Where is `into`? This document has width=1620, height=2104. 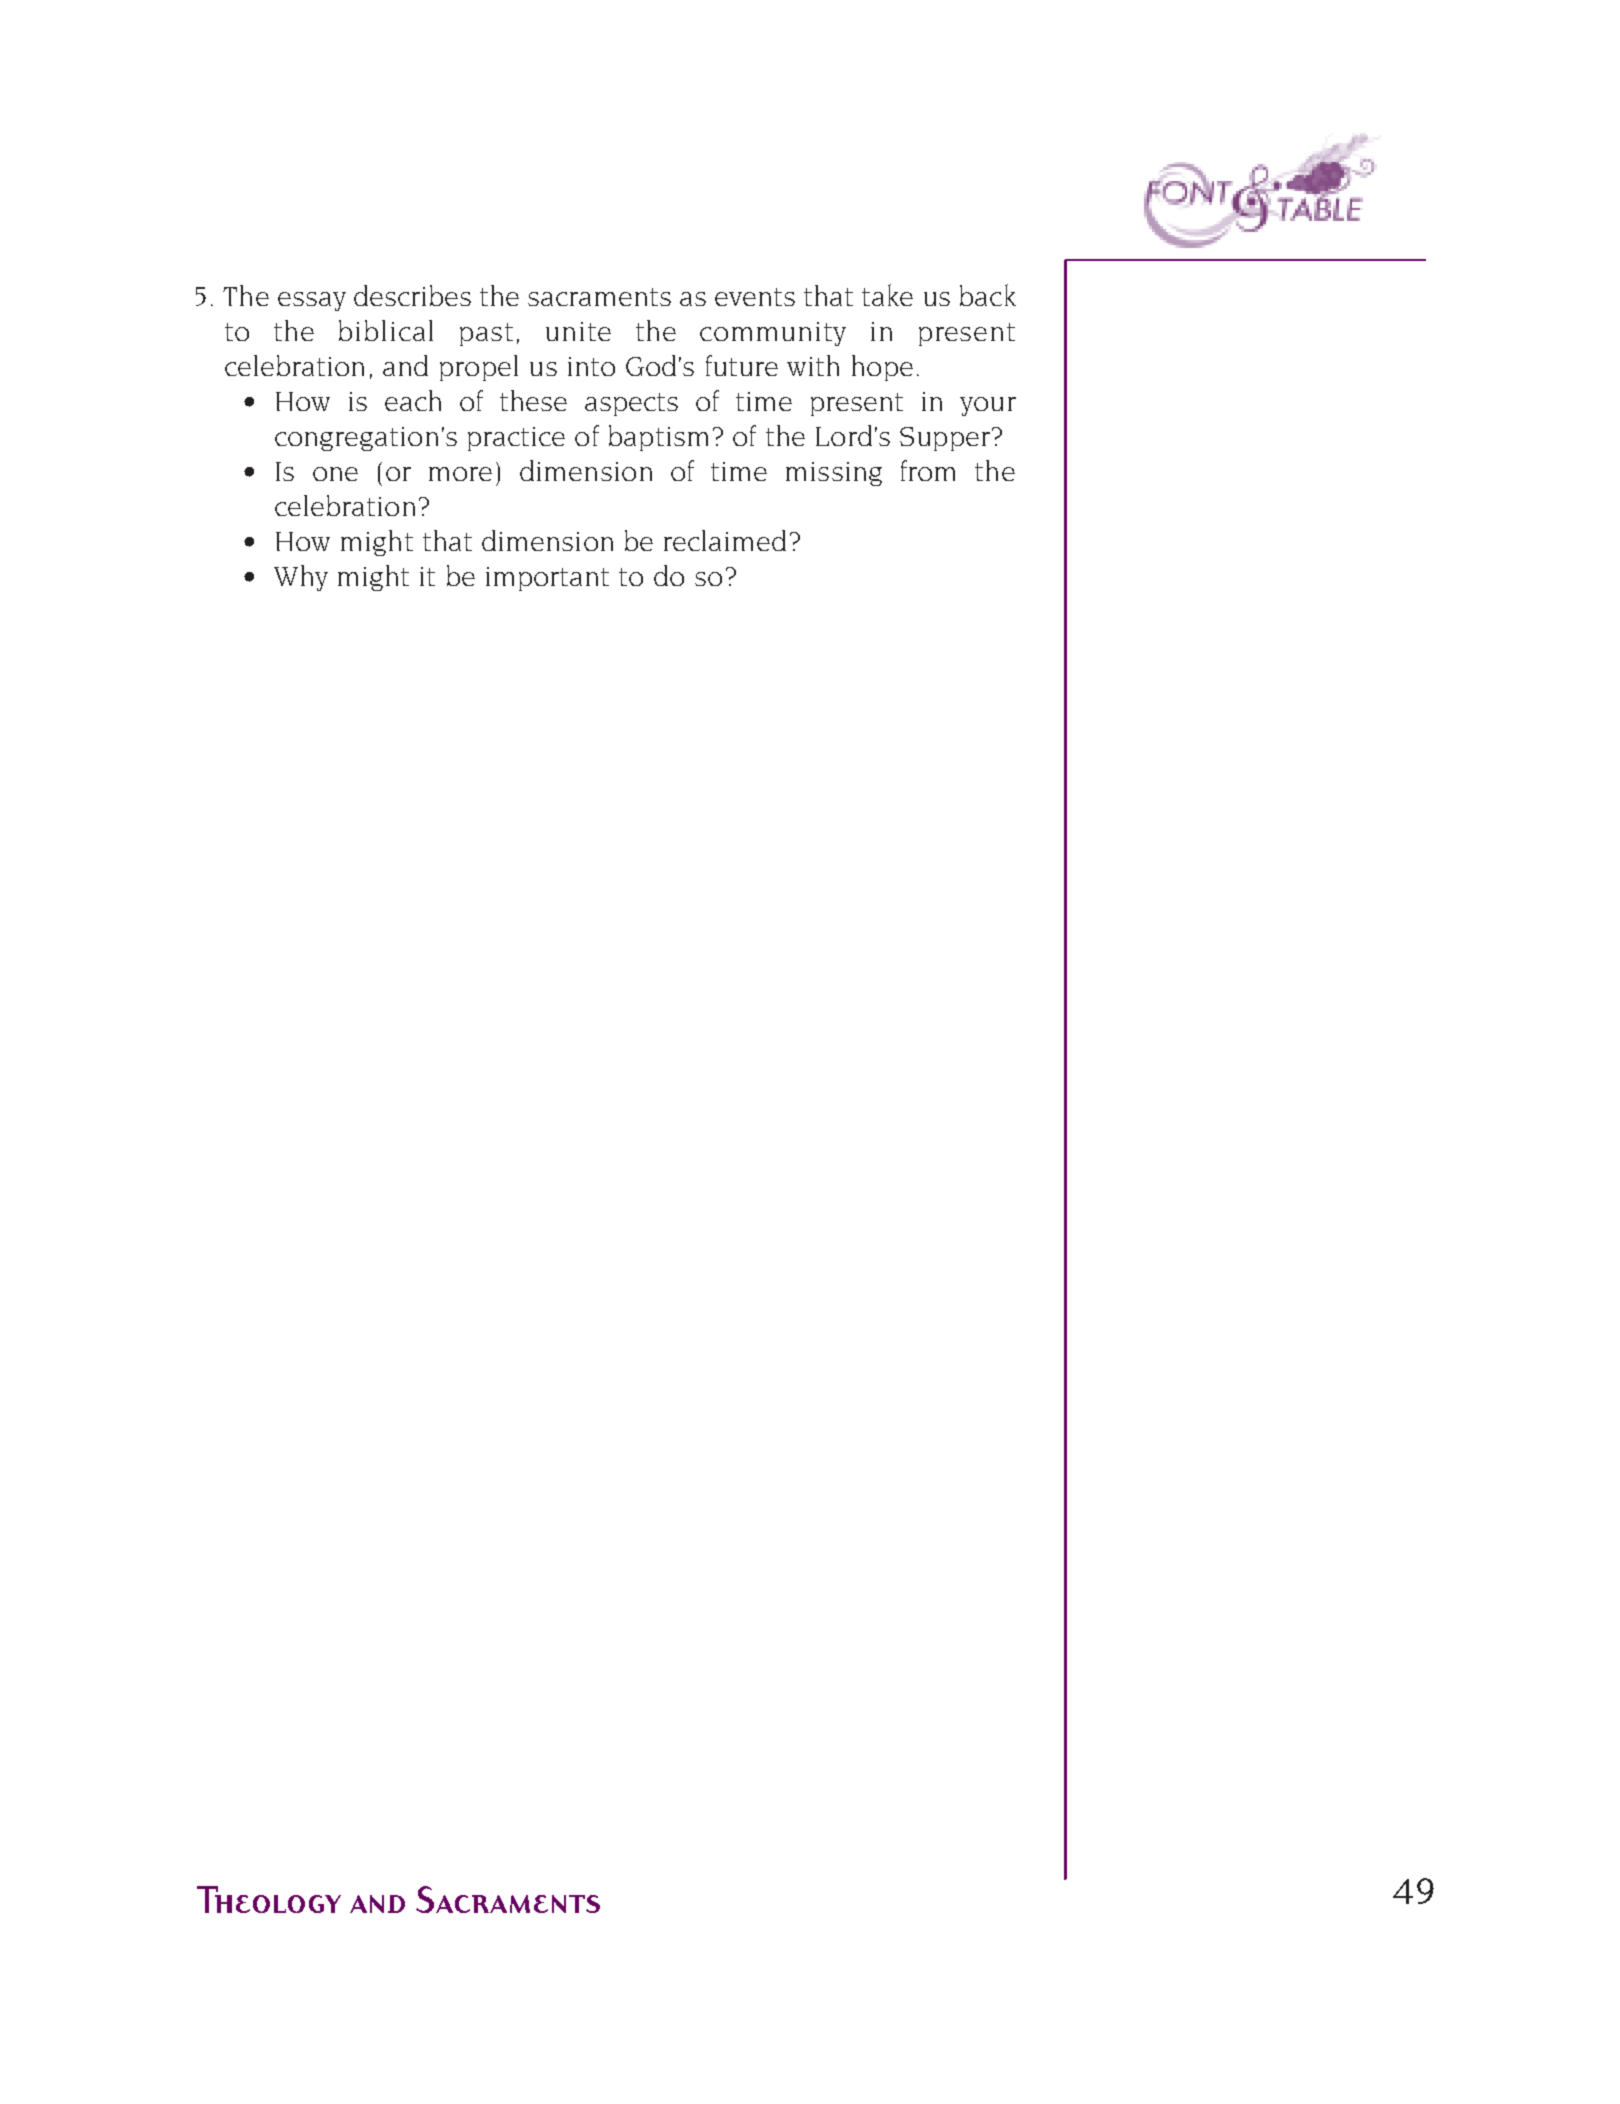
into is located at coordinates (591, 366).
